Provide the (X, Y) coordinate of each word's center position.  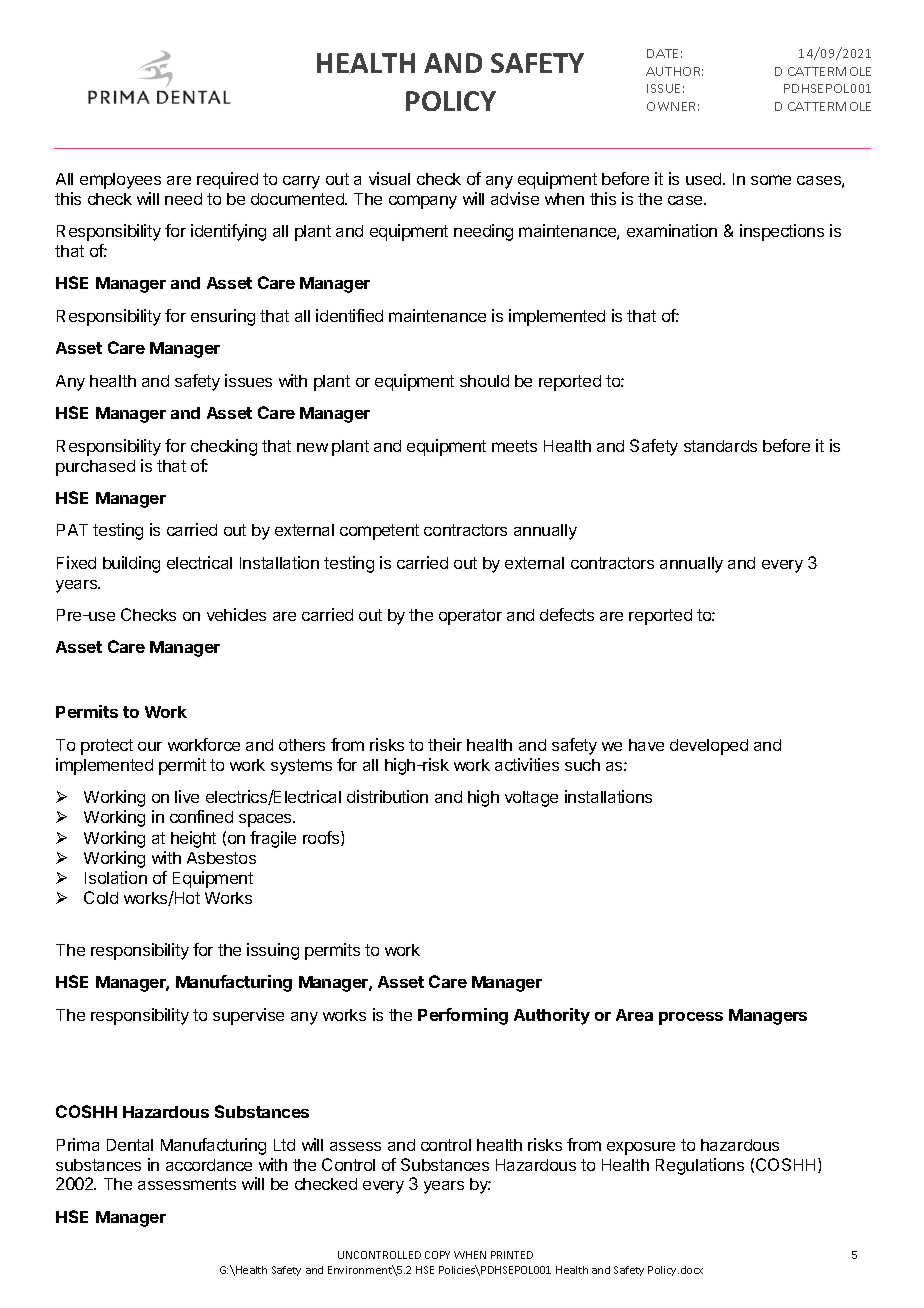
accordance (209, 1165)
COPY (437, 1255)
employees (120, 181)
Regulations (700, 1166)
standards (720, 446)
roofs (322, 838)
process (691, 1018)
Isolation (116, 877)
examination (672, 230)
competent (379, 532)
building (131, 564)
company (423, 202)
